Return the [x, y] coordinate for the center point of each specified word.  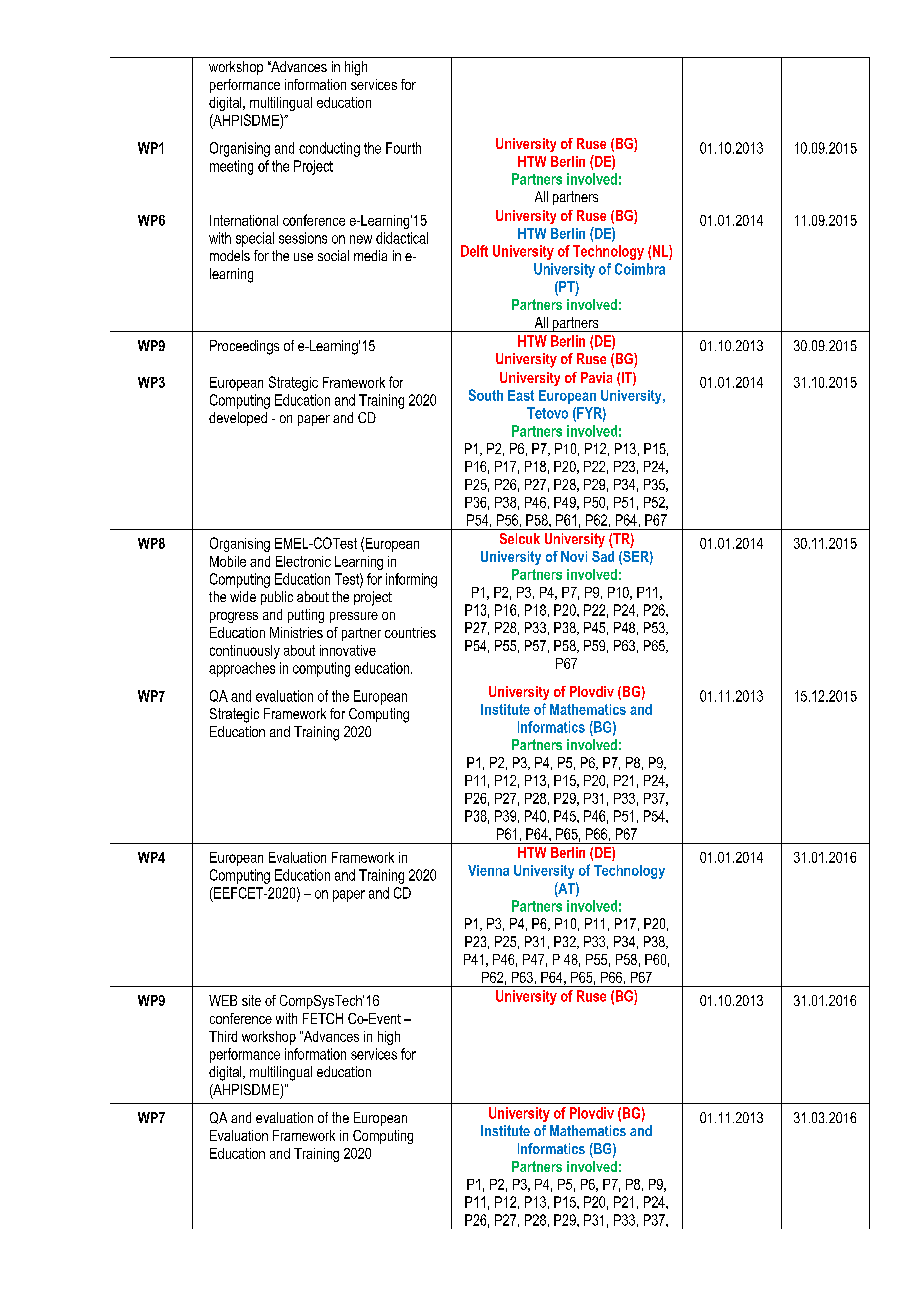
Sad [603, 556]
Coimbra [640, 269]
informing [411, 580]
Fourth [403, 148]
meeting [231, 167]
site [251, 1000]
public [277, 598]
